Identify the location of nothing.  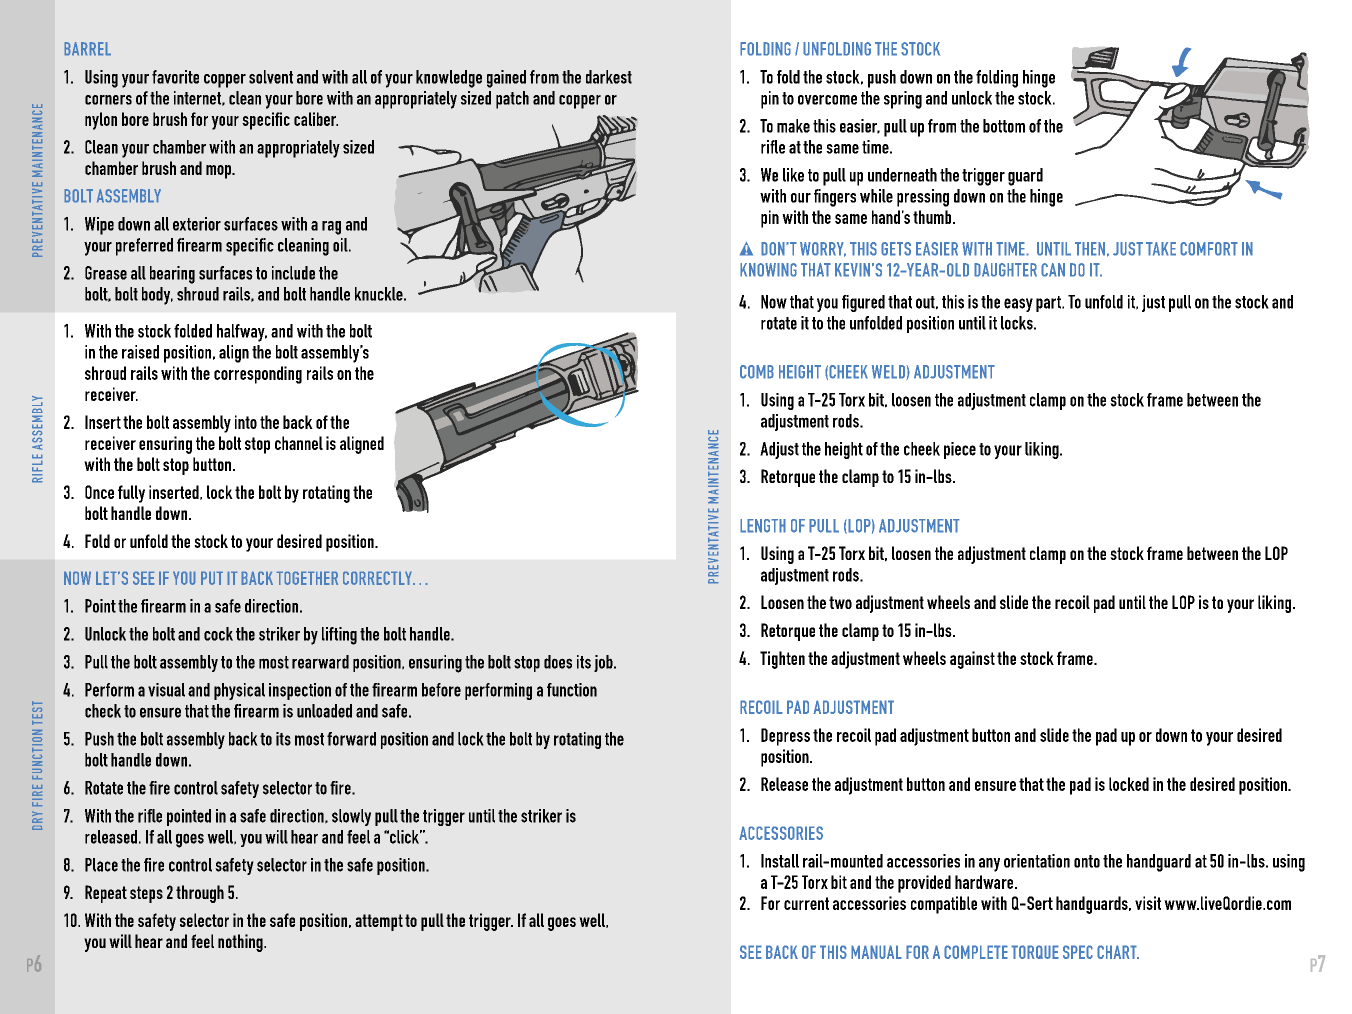
(241, 943).
